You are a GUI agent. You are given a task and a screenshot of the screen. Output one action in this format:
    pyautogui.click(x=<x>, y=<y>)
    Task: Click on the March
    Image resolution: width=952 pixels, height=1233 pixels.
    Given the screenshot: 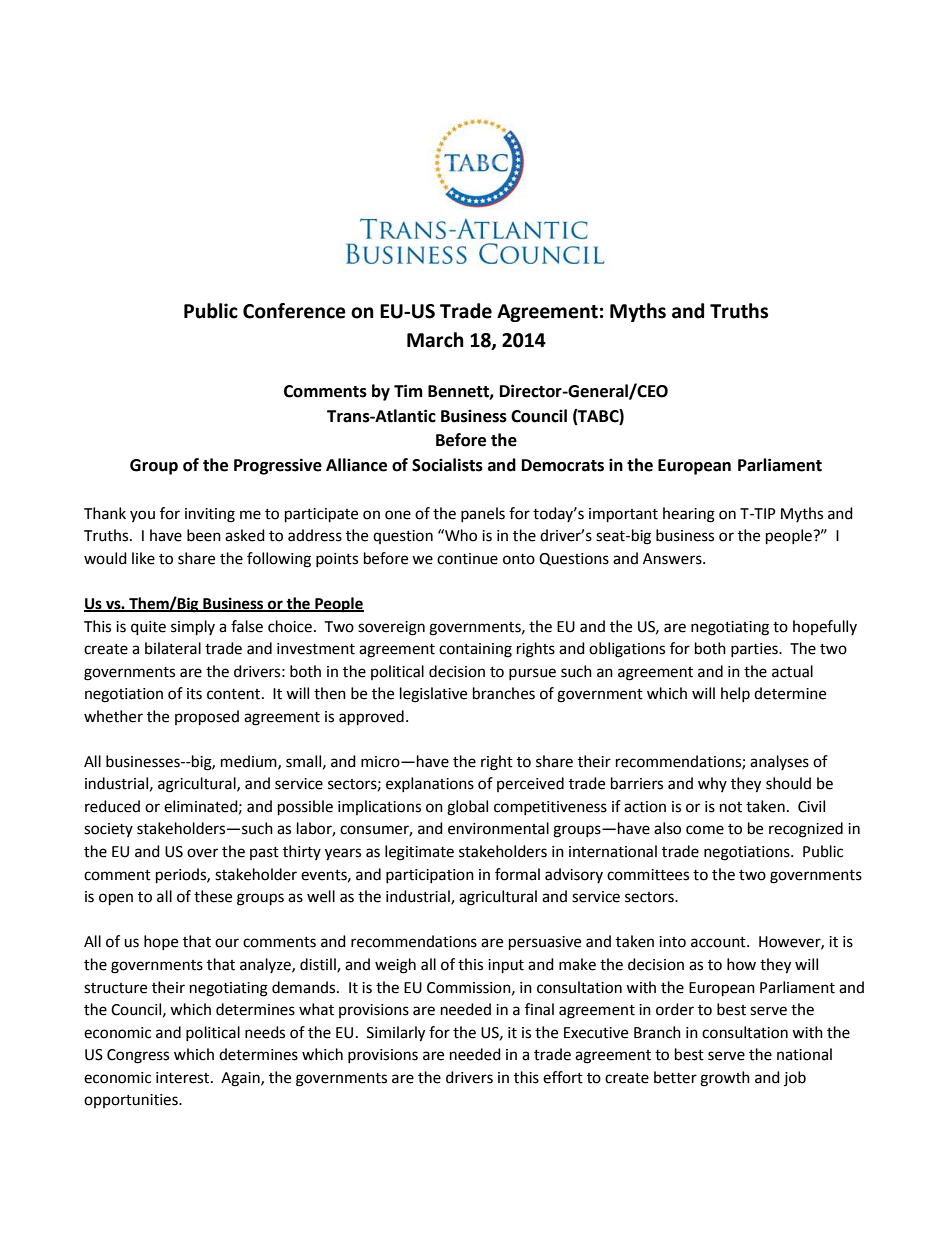 What is the action you would take?
    pyautogui.click(x=435, y=340)
